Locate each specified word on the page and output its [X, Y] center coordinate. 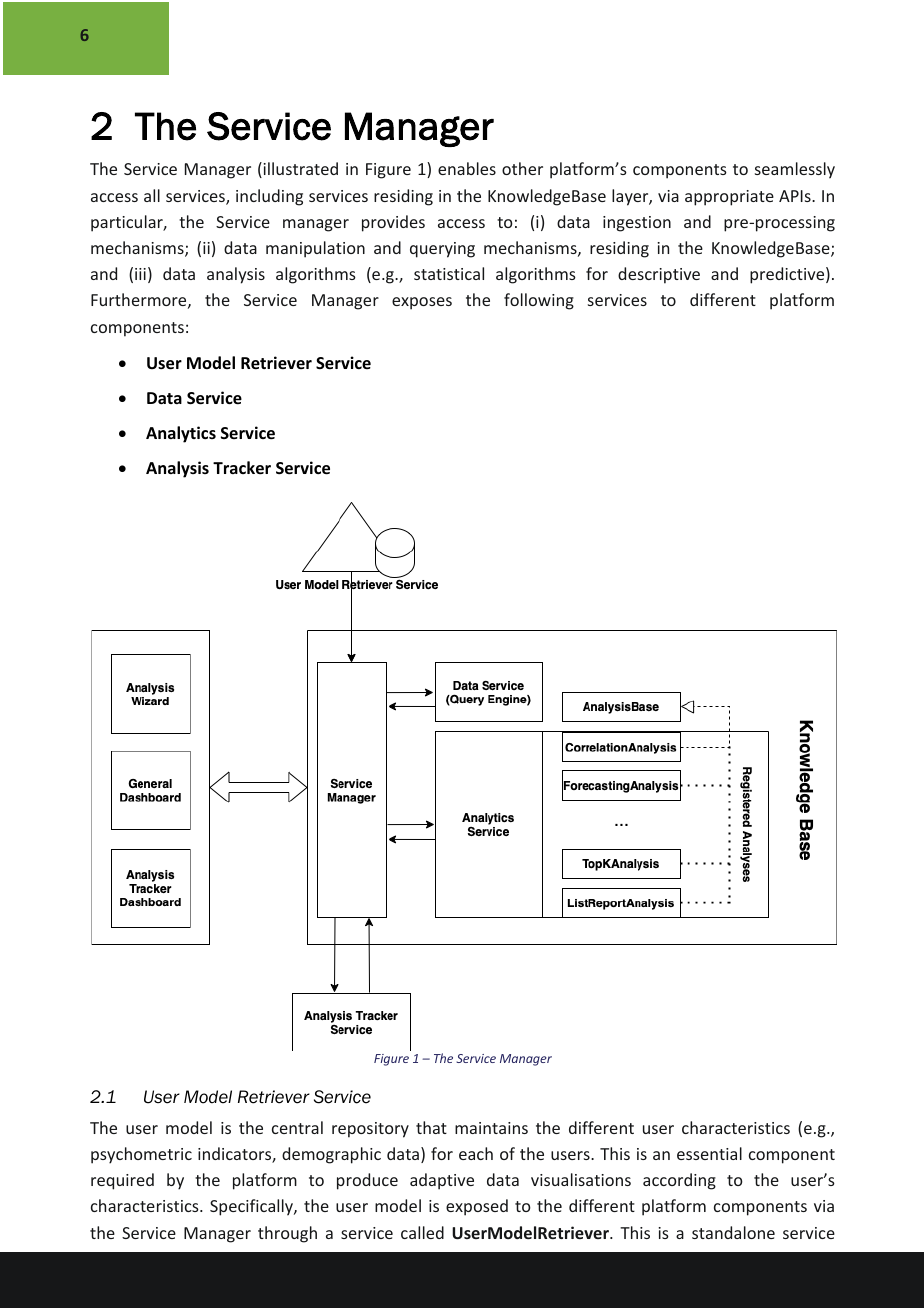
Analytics [181, 434]
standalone [733, 1232]
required [122, 1181]
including [269, 197]
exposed [477, 1207]
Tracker [242, 468]
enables [467, 168]
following [539, 301]
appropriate [729, 198]
